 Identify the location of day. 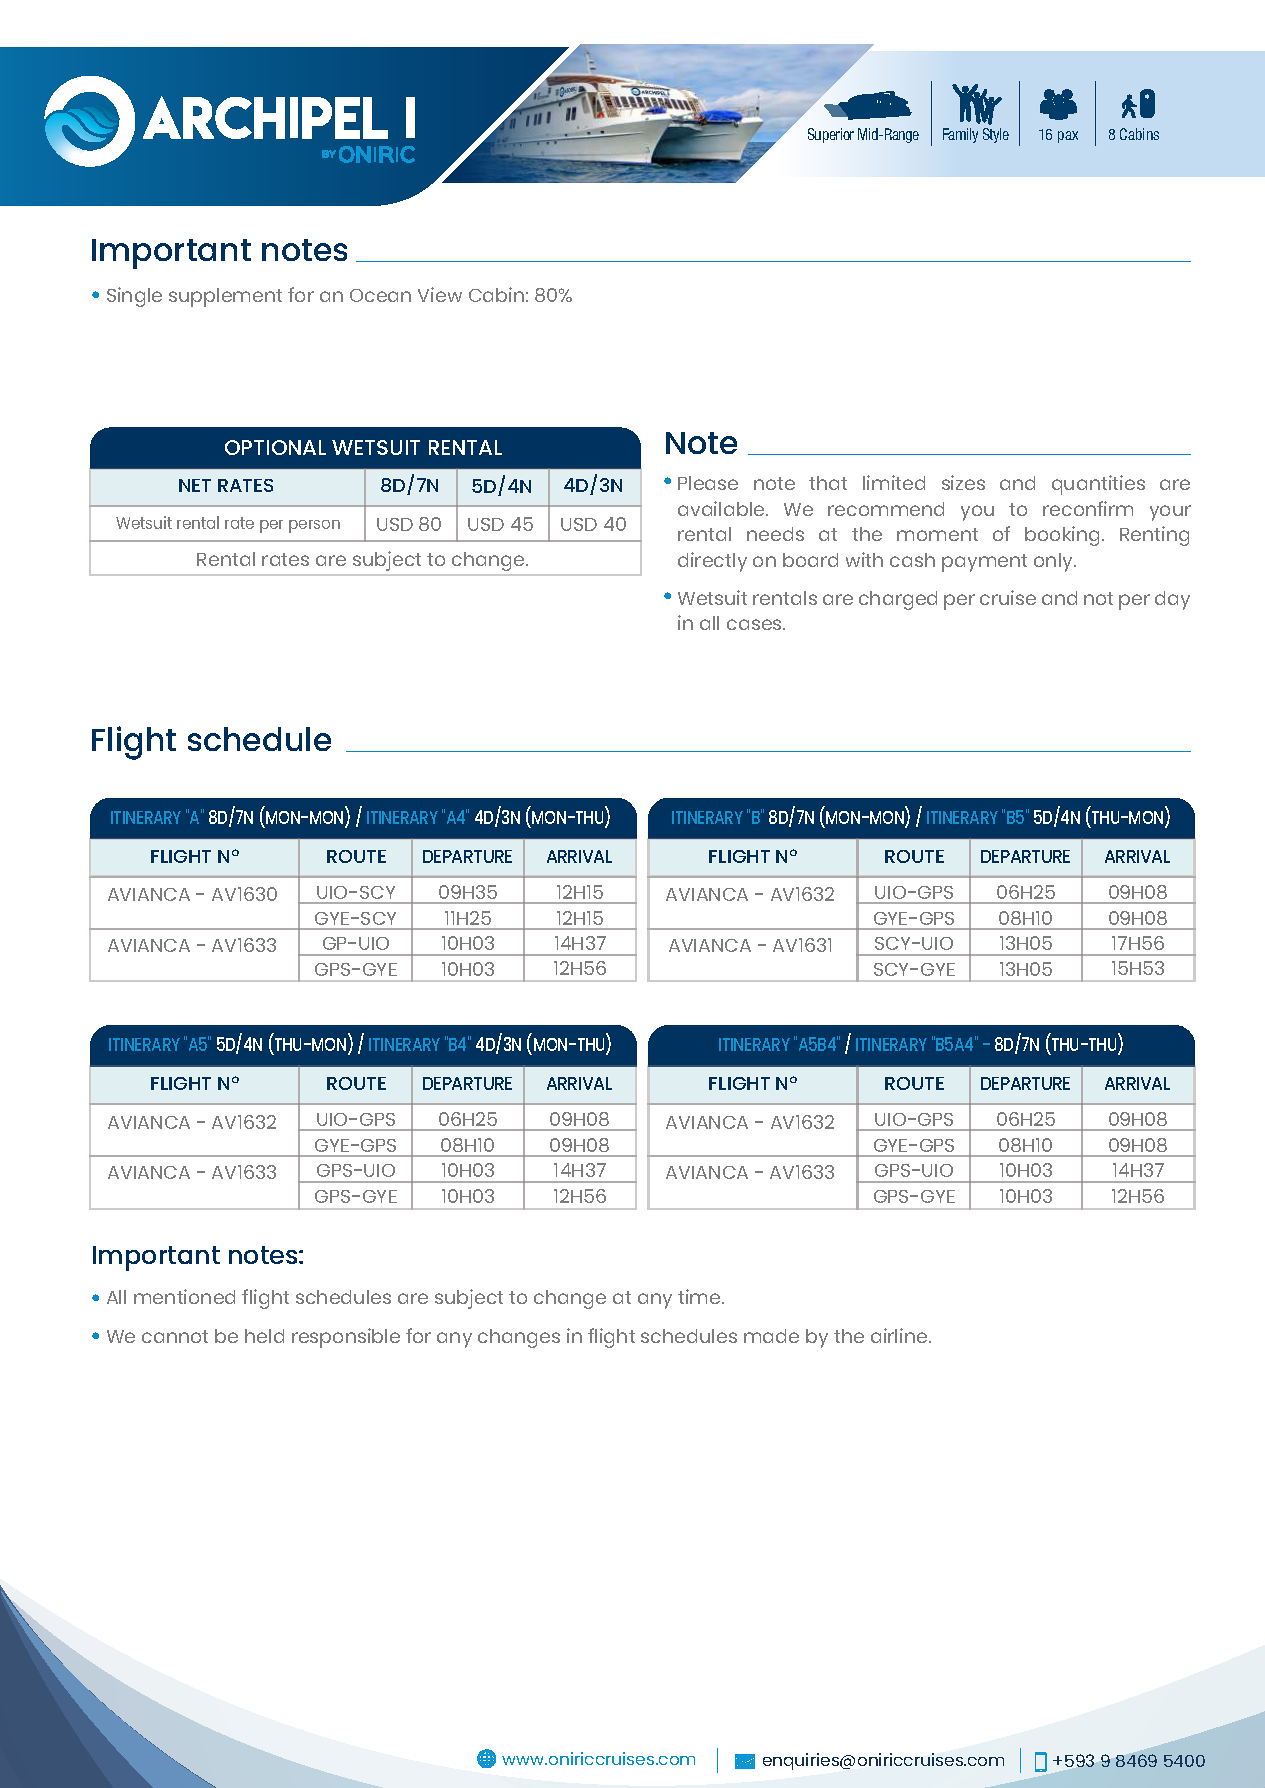
(1172, 600).
